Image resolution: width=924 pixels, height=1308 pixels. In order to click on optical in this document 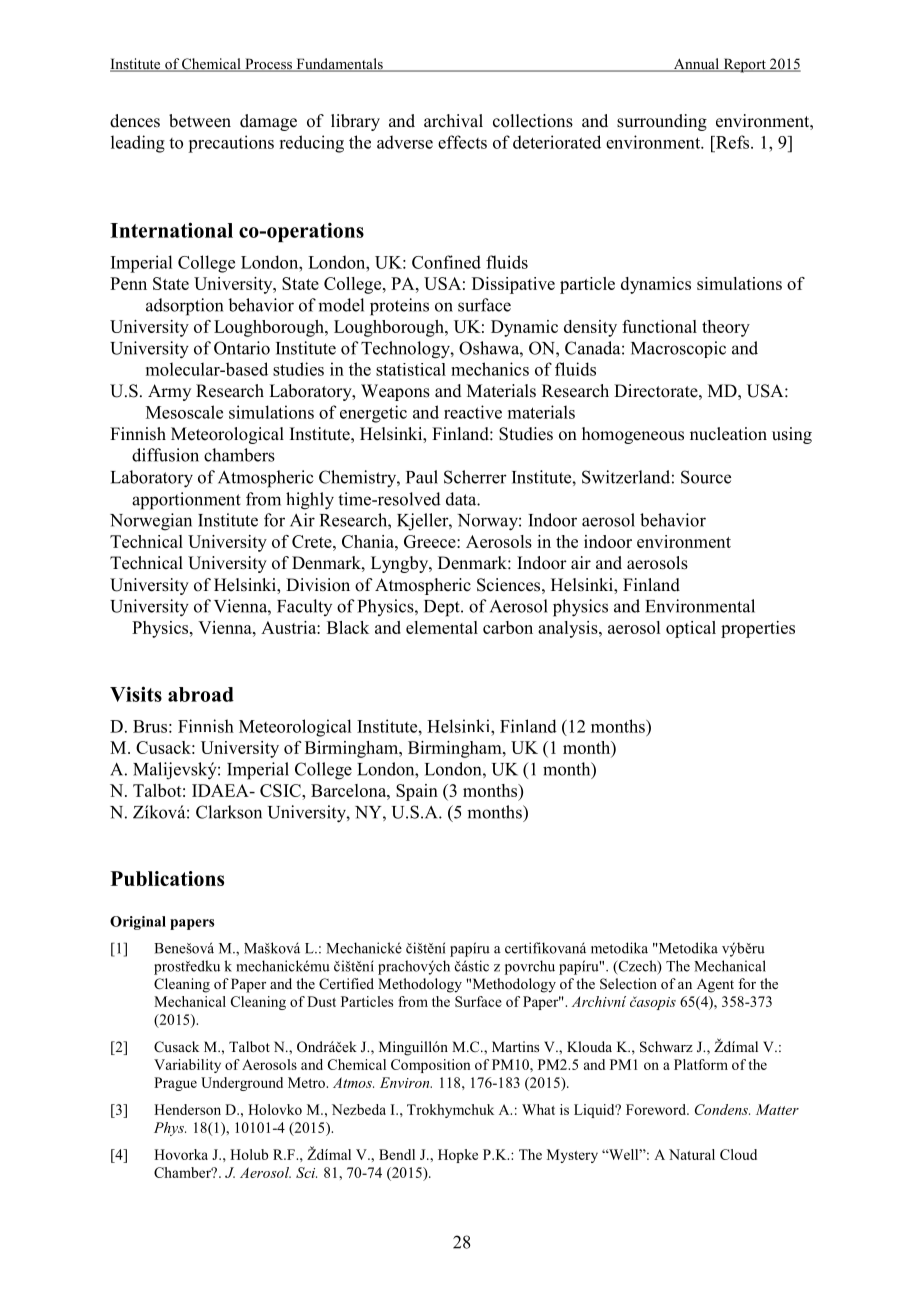, I will do `click(691, 629)`.
